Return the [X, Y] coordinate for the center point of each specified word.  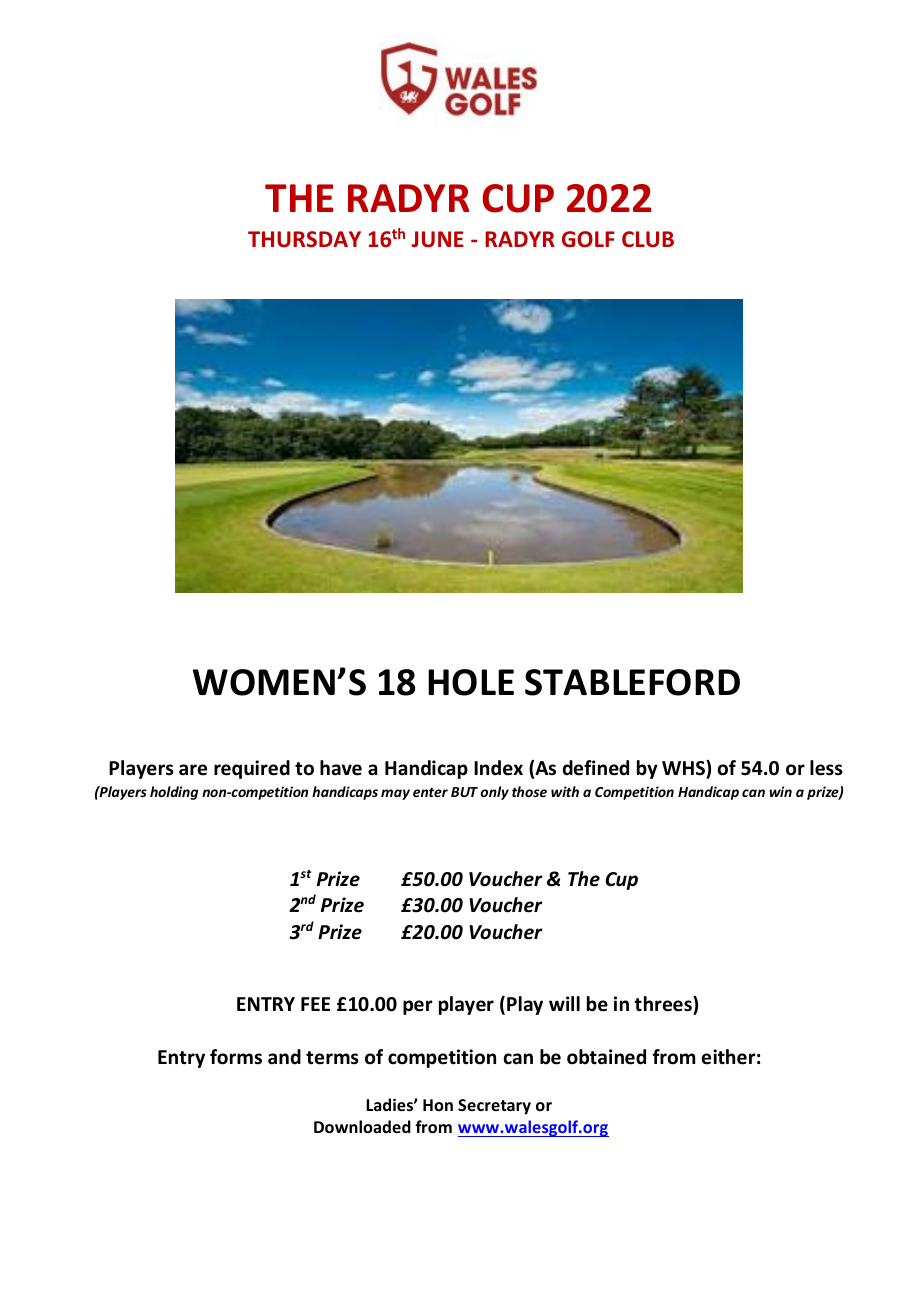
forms [236, 1057]
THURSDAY [304, 239]
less [826, 768]
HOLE [471, 682]
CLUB [648, 239]
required [252, 769]
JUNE [438, 239]
